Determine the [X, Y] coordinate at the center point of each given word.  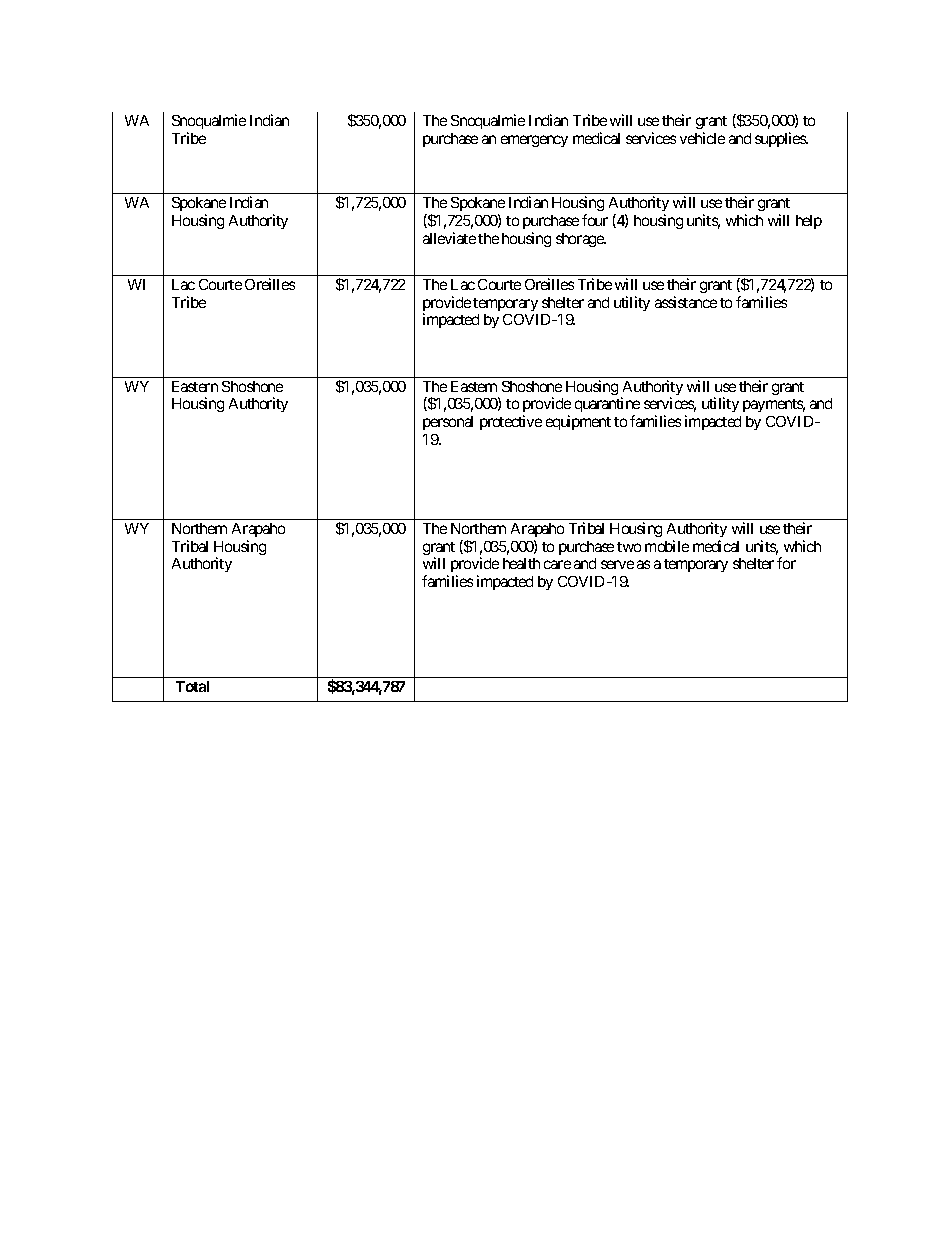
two [629, 547]
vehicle [702, 138]
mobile [667, 546]
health [521, 563]
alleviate [449, 238]
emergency [534, 141]
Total [192, 686]
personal [448, 423]
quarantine [607, 406]
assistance [686, 302]
